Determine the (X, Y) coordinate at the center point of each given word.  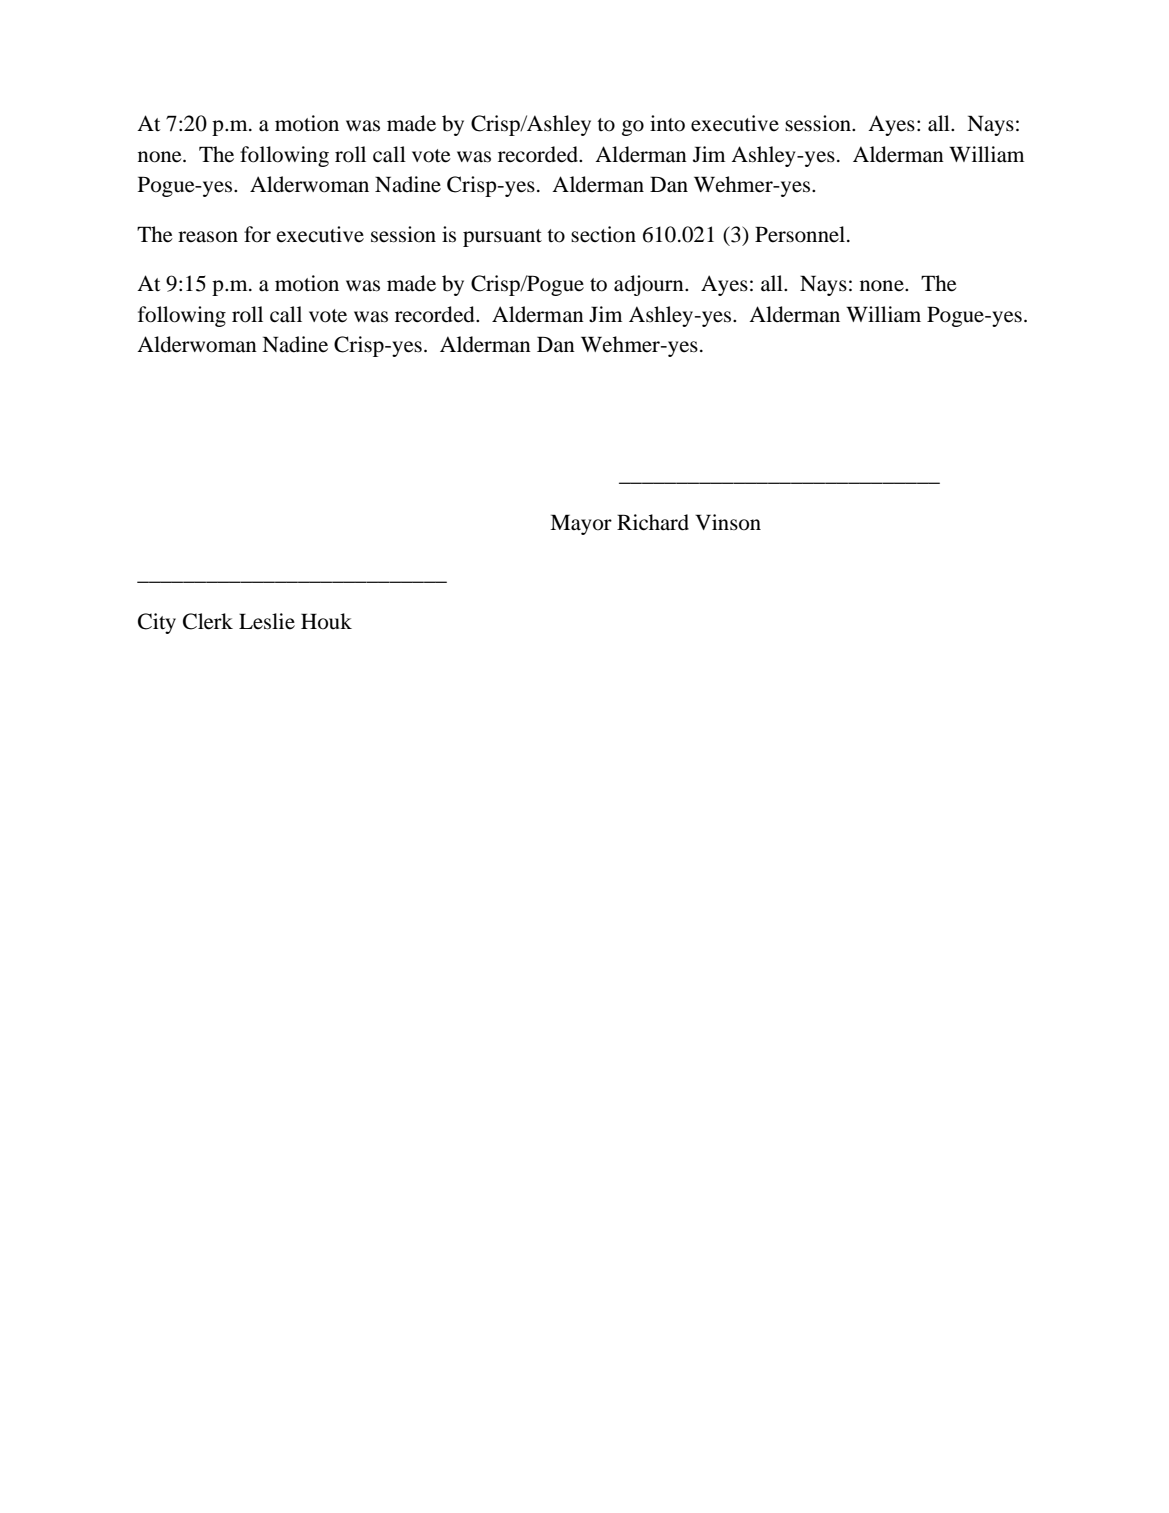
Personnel (801, 234)
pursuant (502, 238)
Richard (653, 522)
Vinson (728, 522)
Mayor (581, 524)
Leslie (267, 621)
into (667, 123)
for (257, 234)
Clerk (208, 621)
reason (208, 237)
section (603, 234)
